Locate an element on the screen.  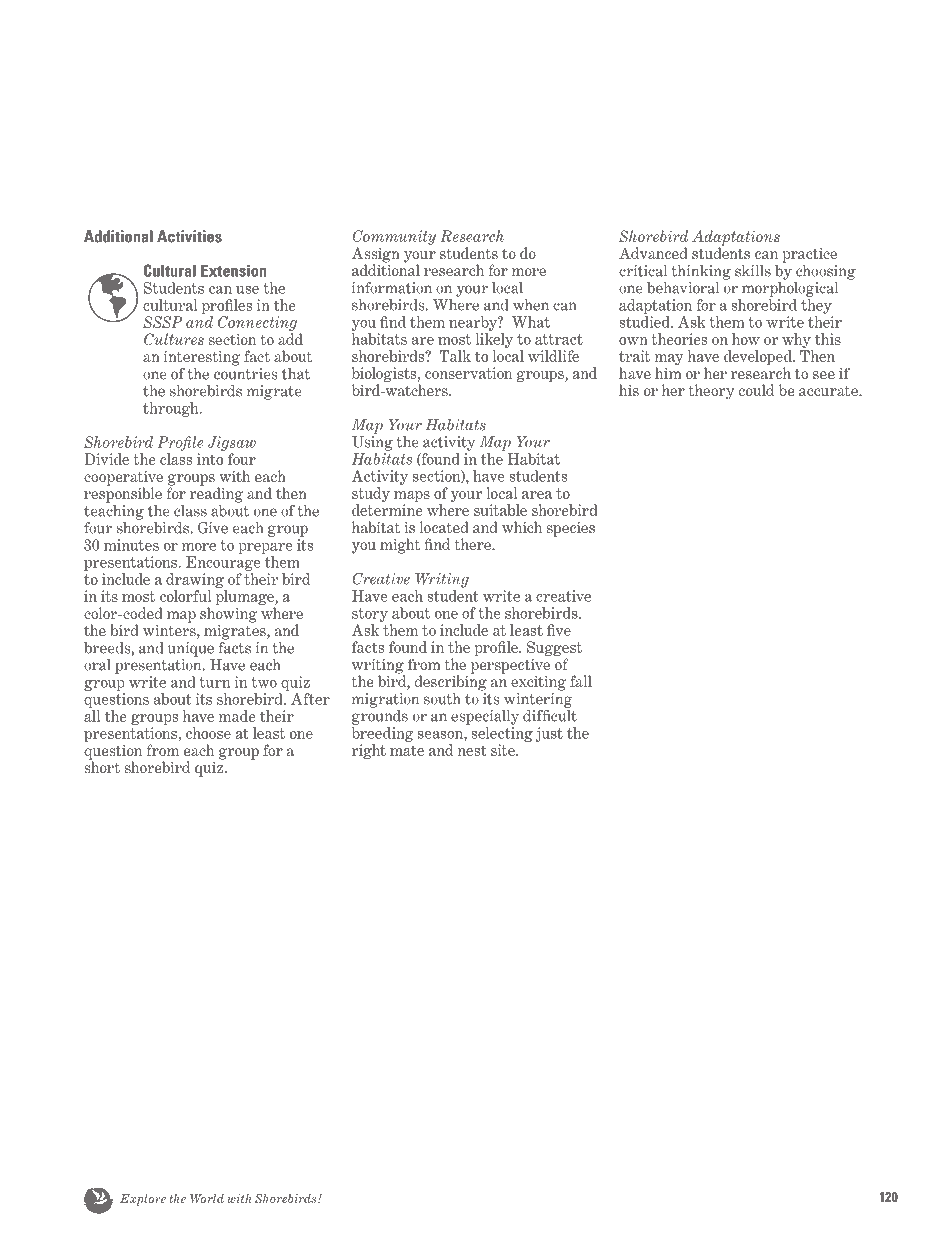
choose is located at coordinates (208, 733).
